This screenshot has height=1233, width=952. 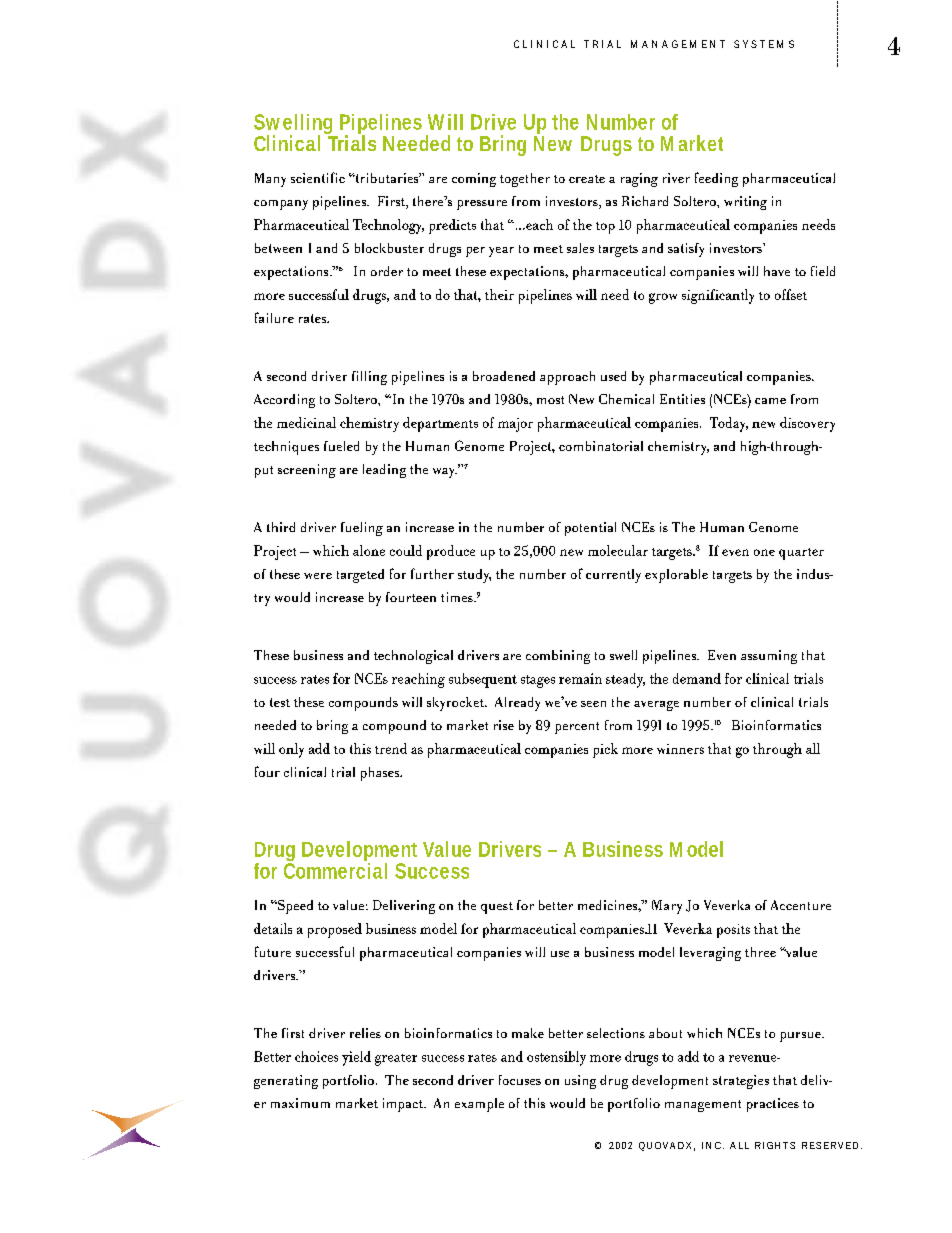 What do you see at coordinates (356, 1058) in the screenshot?
I see `yield` at bounding box center [356, 1058].
